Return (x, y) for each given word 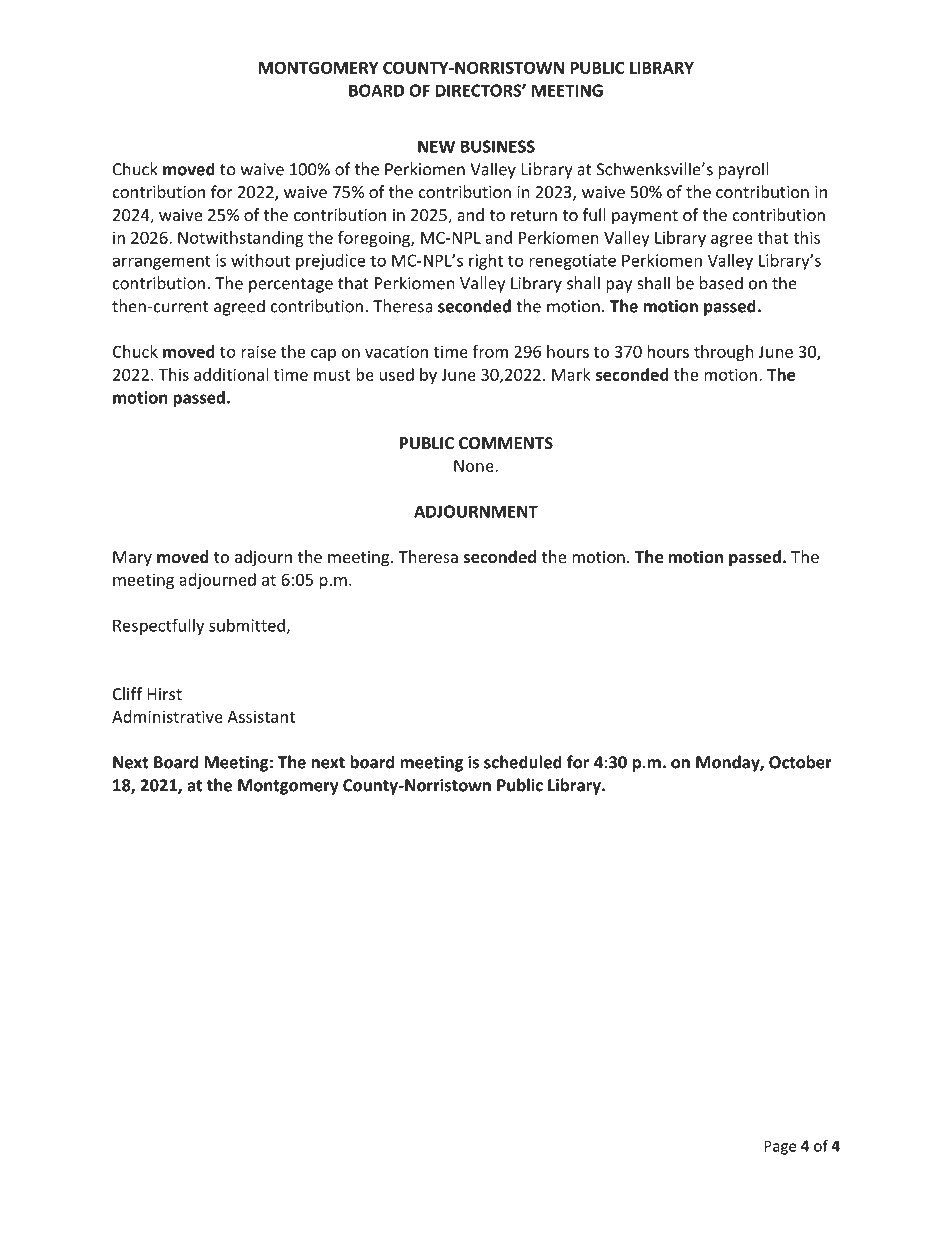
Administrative (167, 716)
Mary (132, 559)
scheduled (523, 762)
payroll (744, 170)
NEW (436, 146)
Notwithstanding (241, 239)
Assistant (261, 716)
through (724, 353)
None (475, 466)
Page (780, 1147)
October (800, 762)
